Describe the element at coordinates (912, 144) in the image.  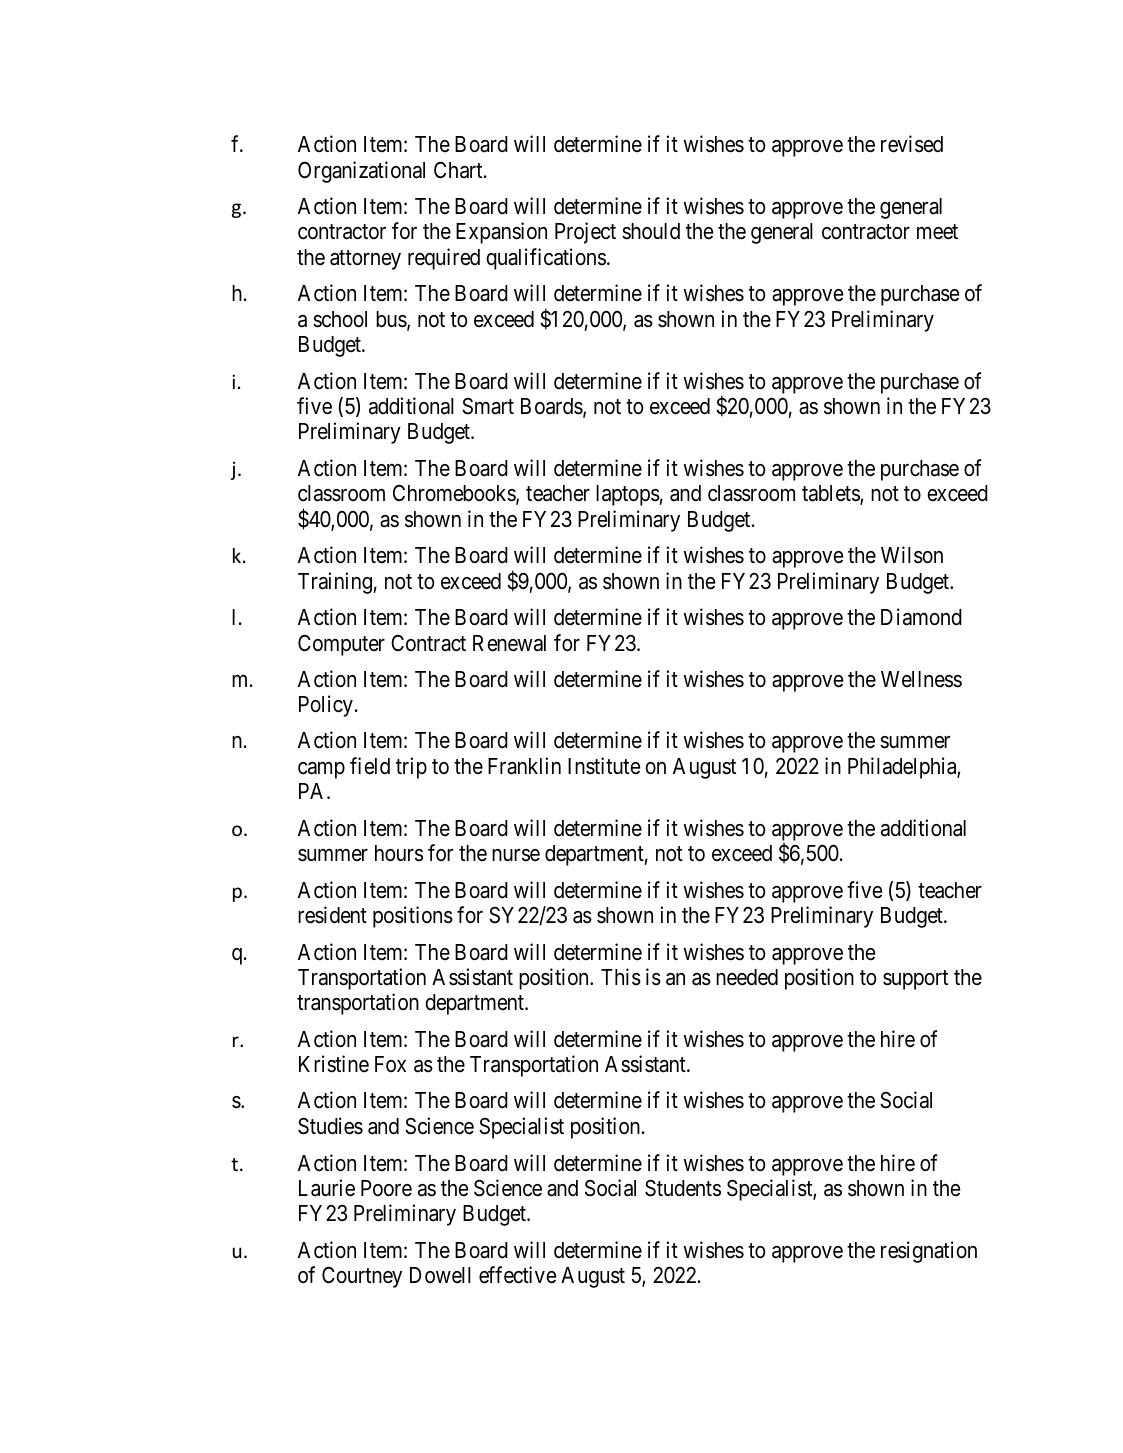
I see `revised` at that location.
